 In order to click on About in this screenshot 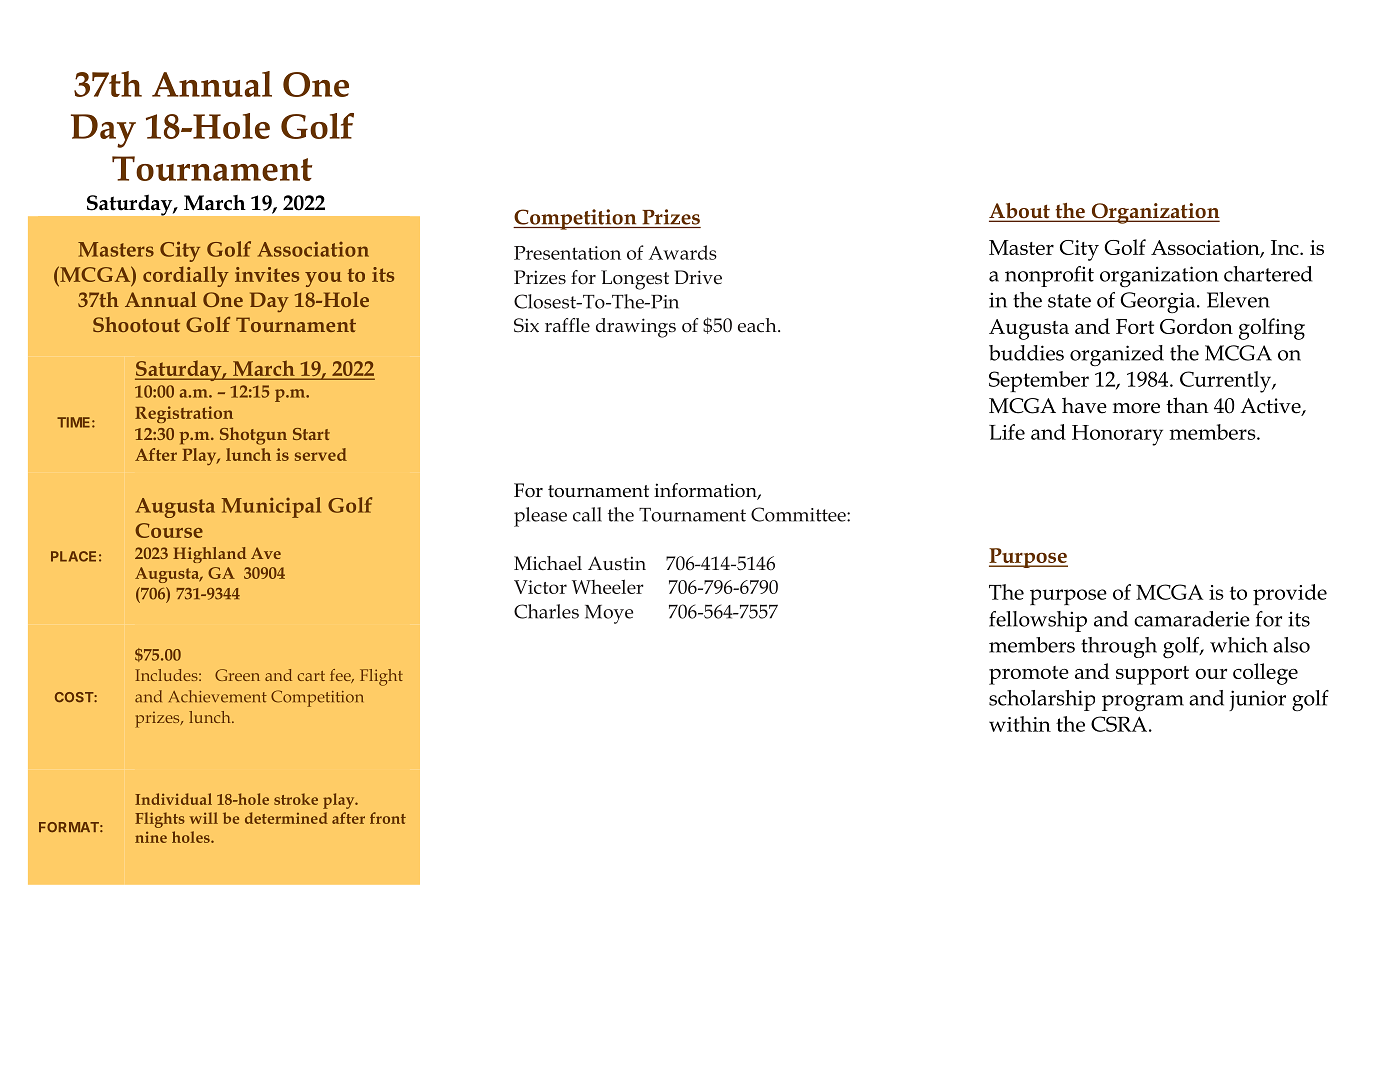, I will do `click(1020, 212)`.
